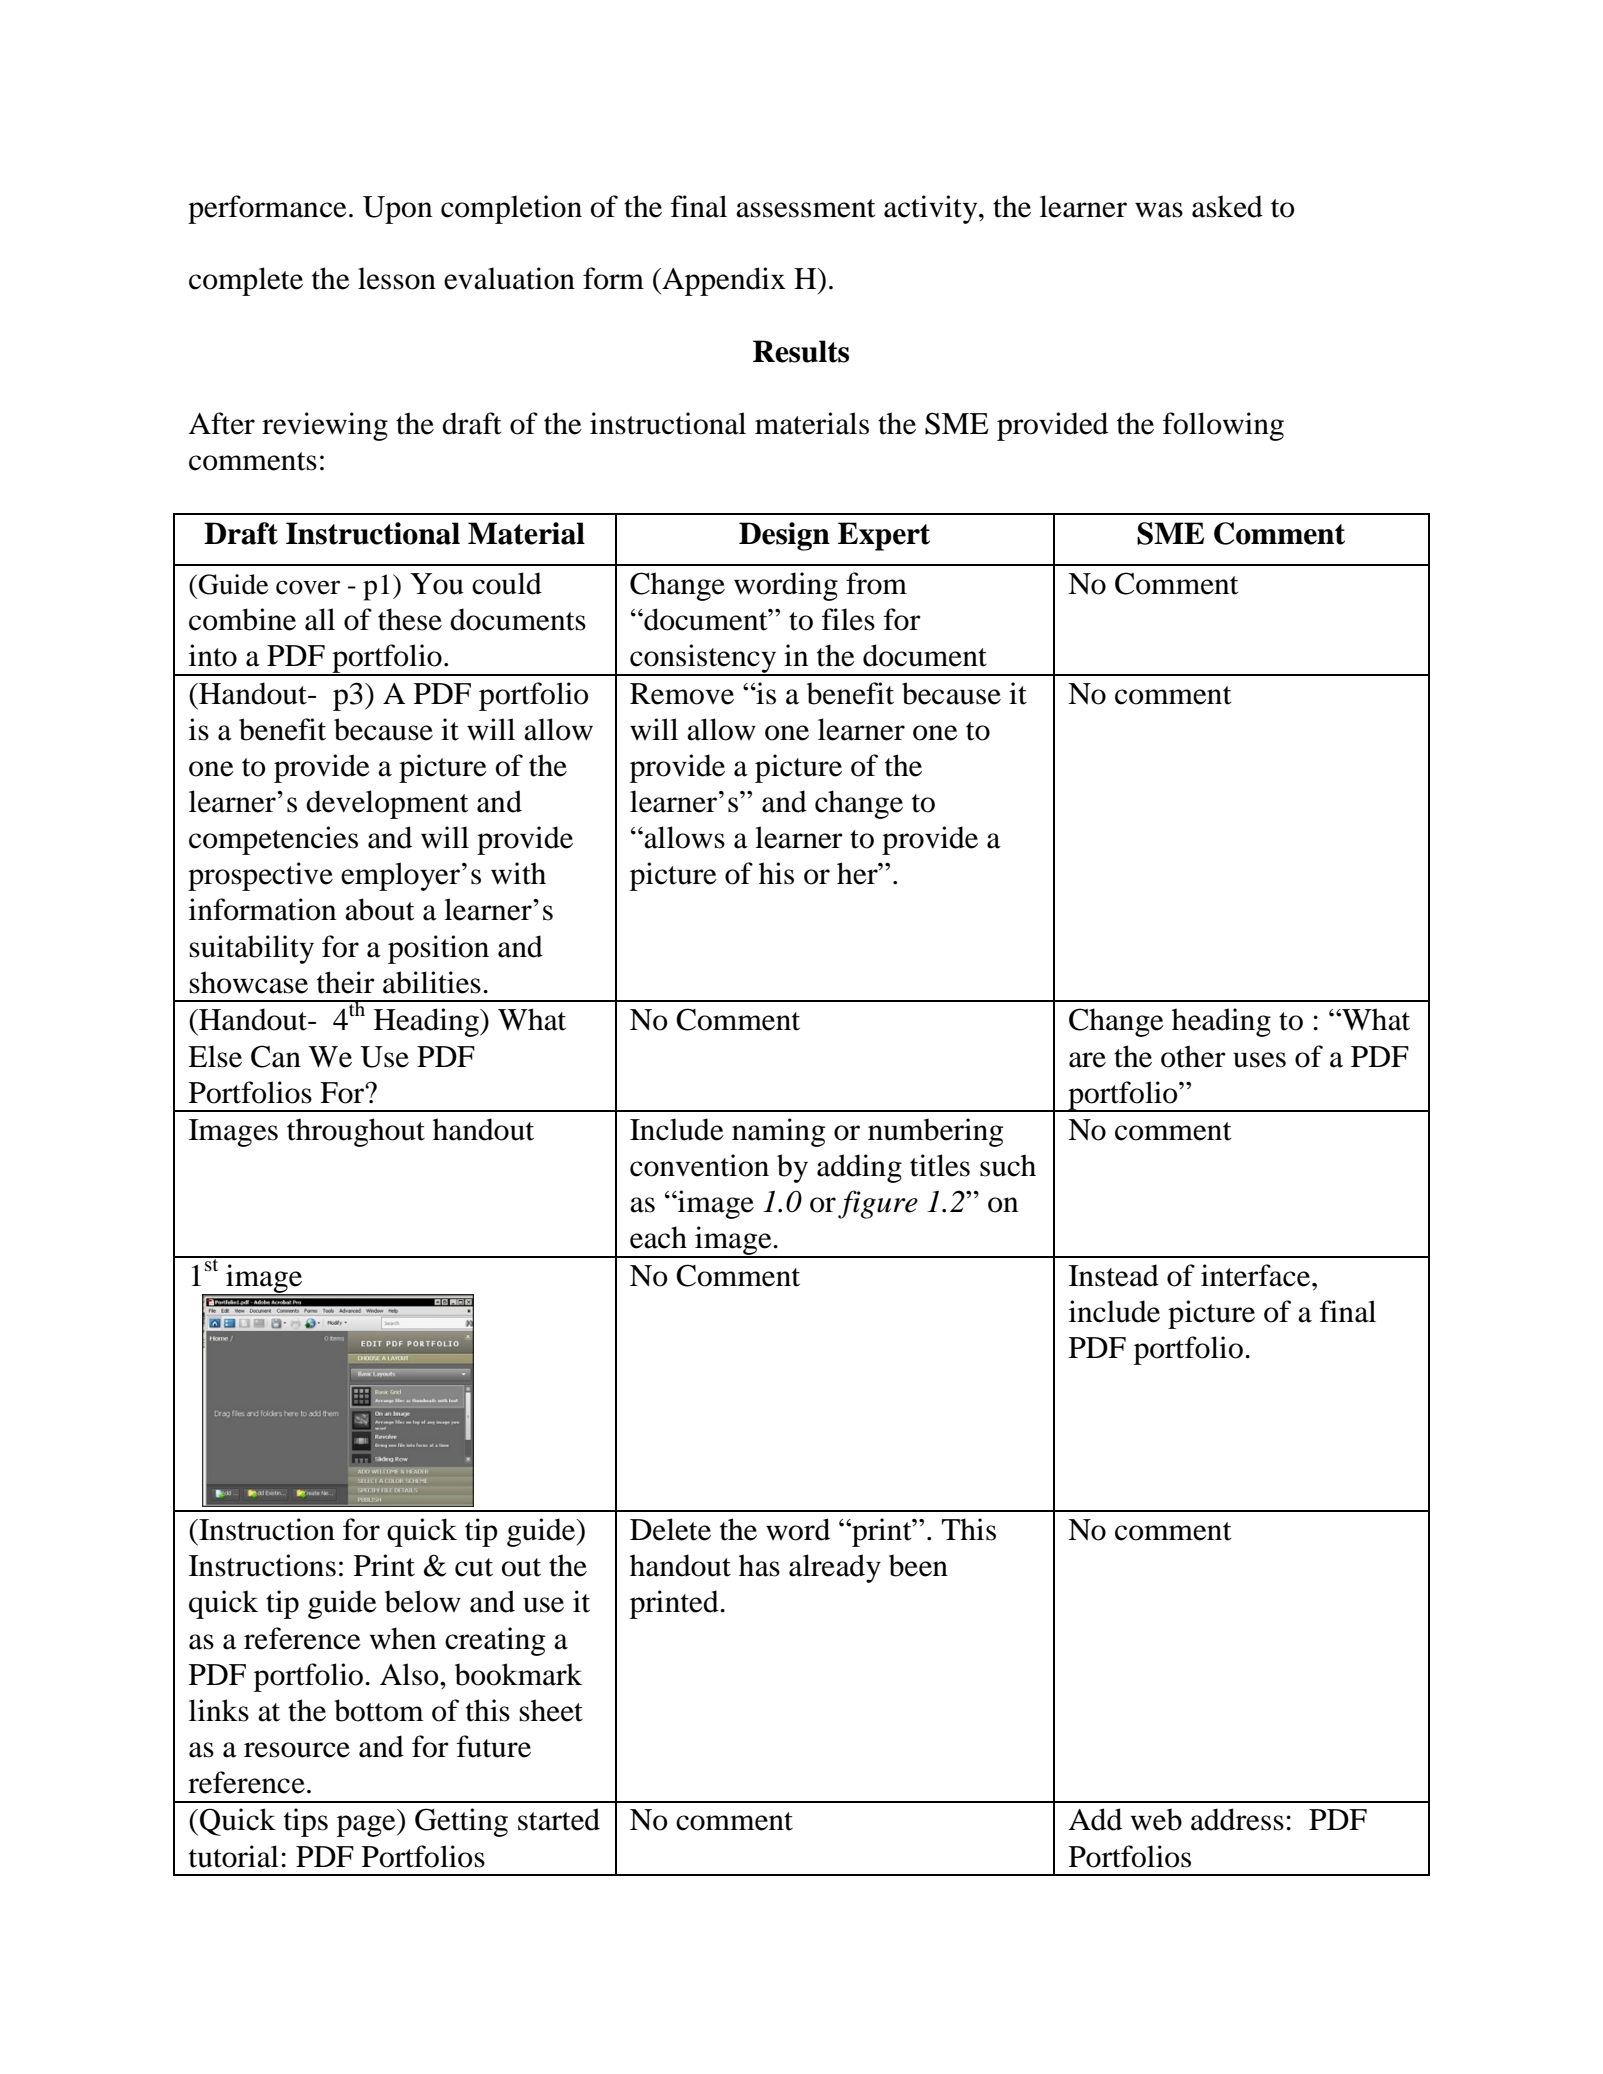 The height and width of the screenshot is (2074, 1603). Describe the element at coordinates (1087, 1060) in the screenshot. I see `are` at that location.
